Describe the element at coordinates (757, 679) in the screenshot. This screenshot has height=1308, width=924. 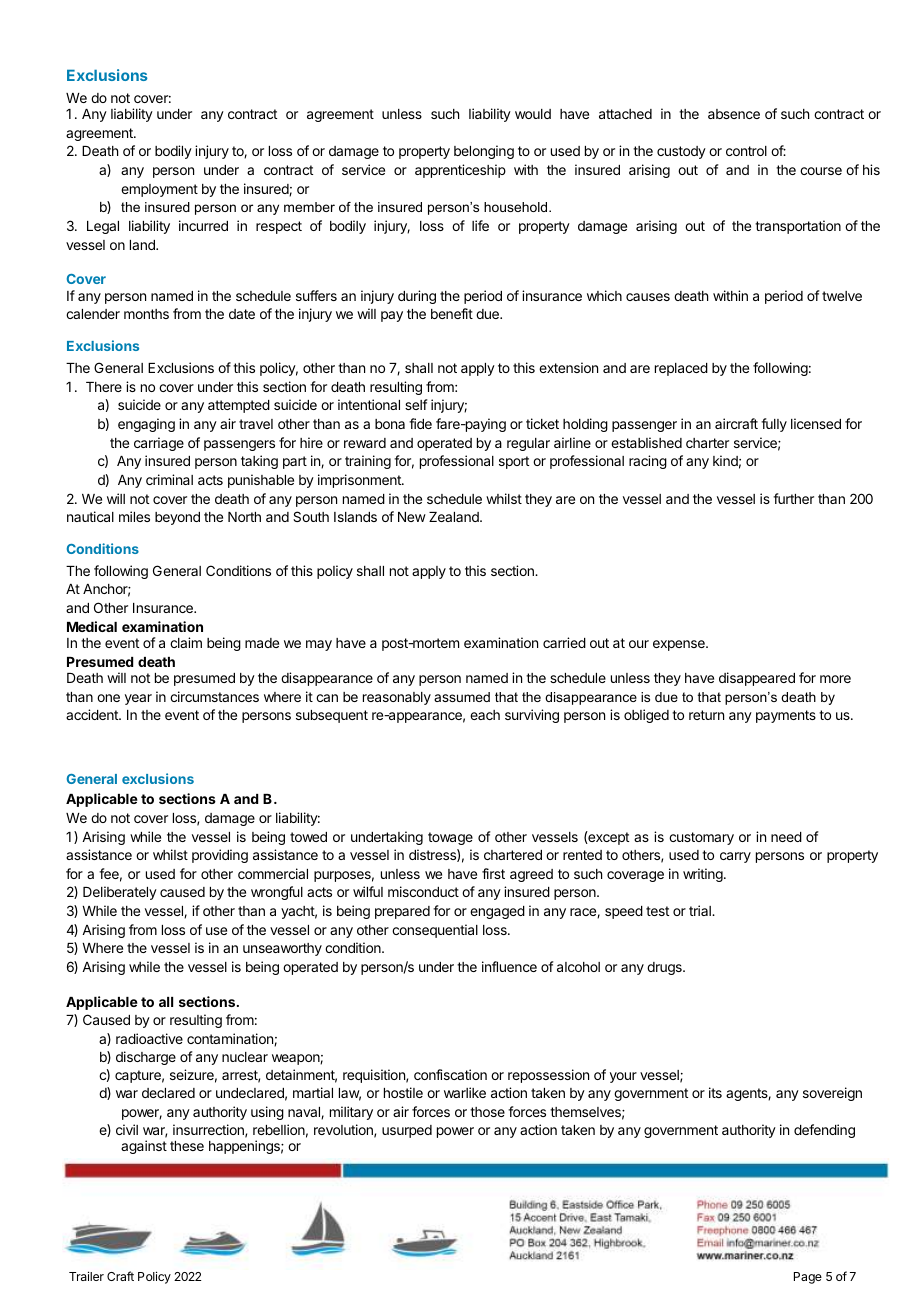
I see `disappeared` at that location.
